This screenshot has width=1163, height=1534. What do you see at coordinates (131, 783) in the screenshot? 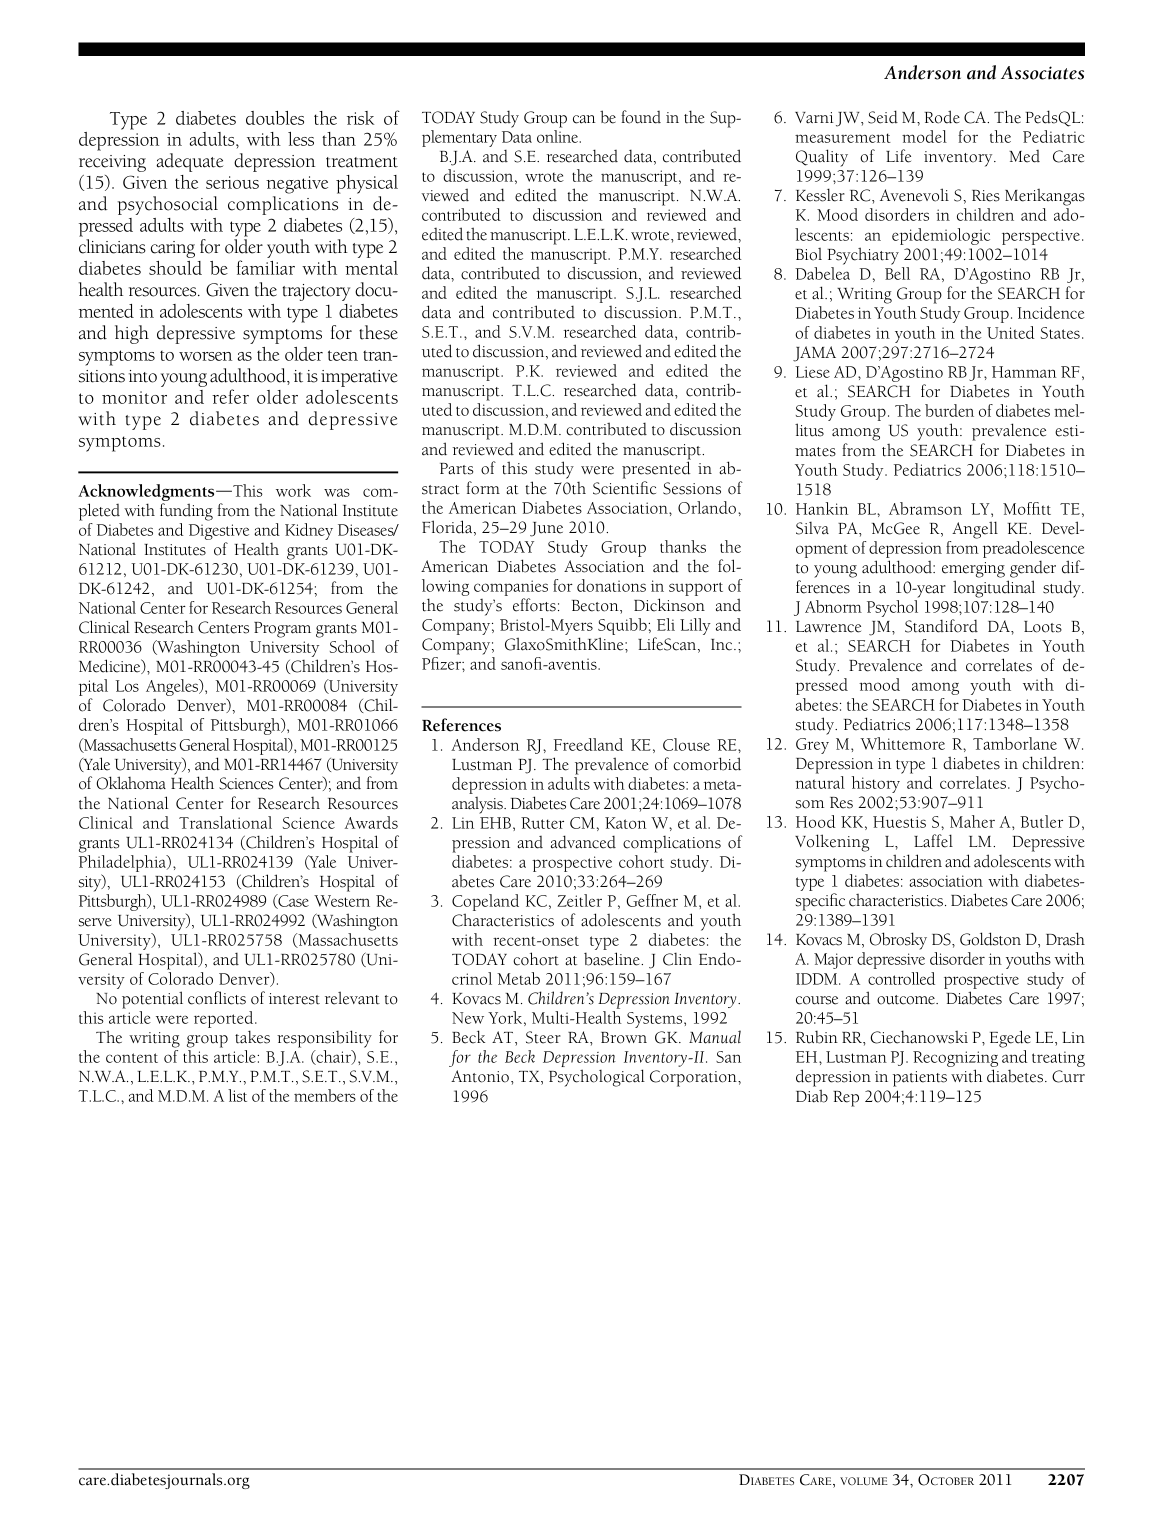
I see `Oklahoma` at bounding box center [131, 783].
